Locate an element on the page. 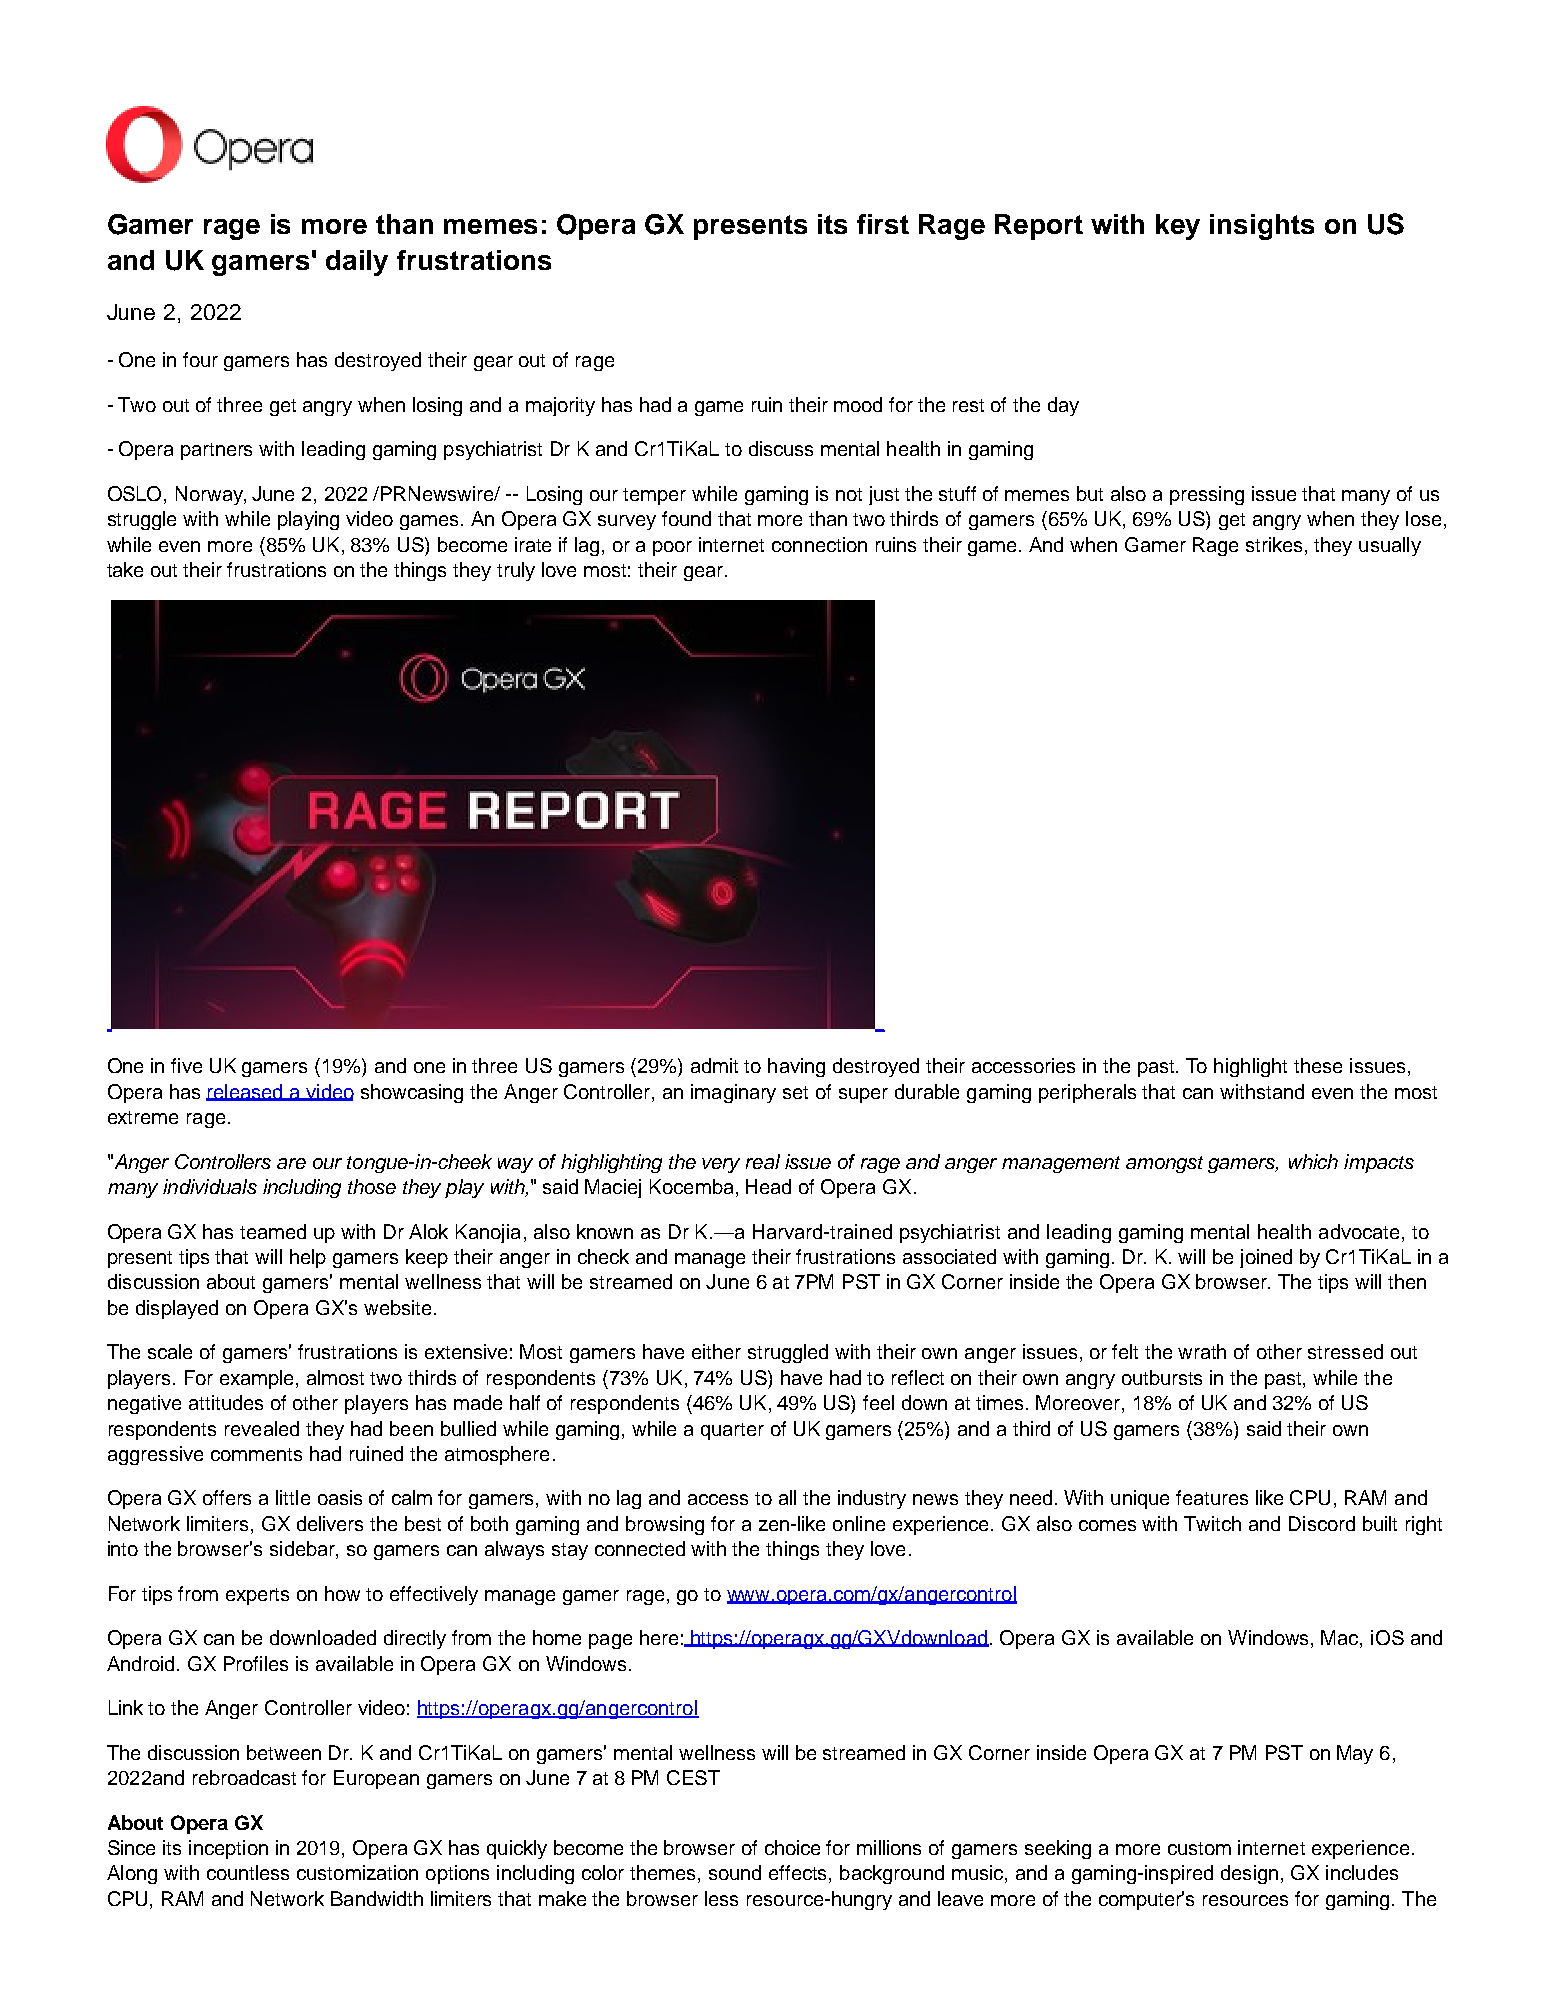  inception is located at coordinates (228, 1849).
